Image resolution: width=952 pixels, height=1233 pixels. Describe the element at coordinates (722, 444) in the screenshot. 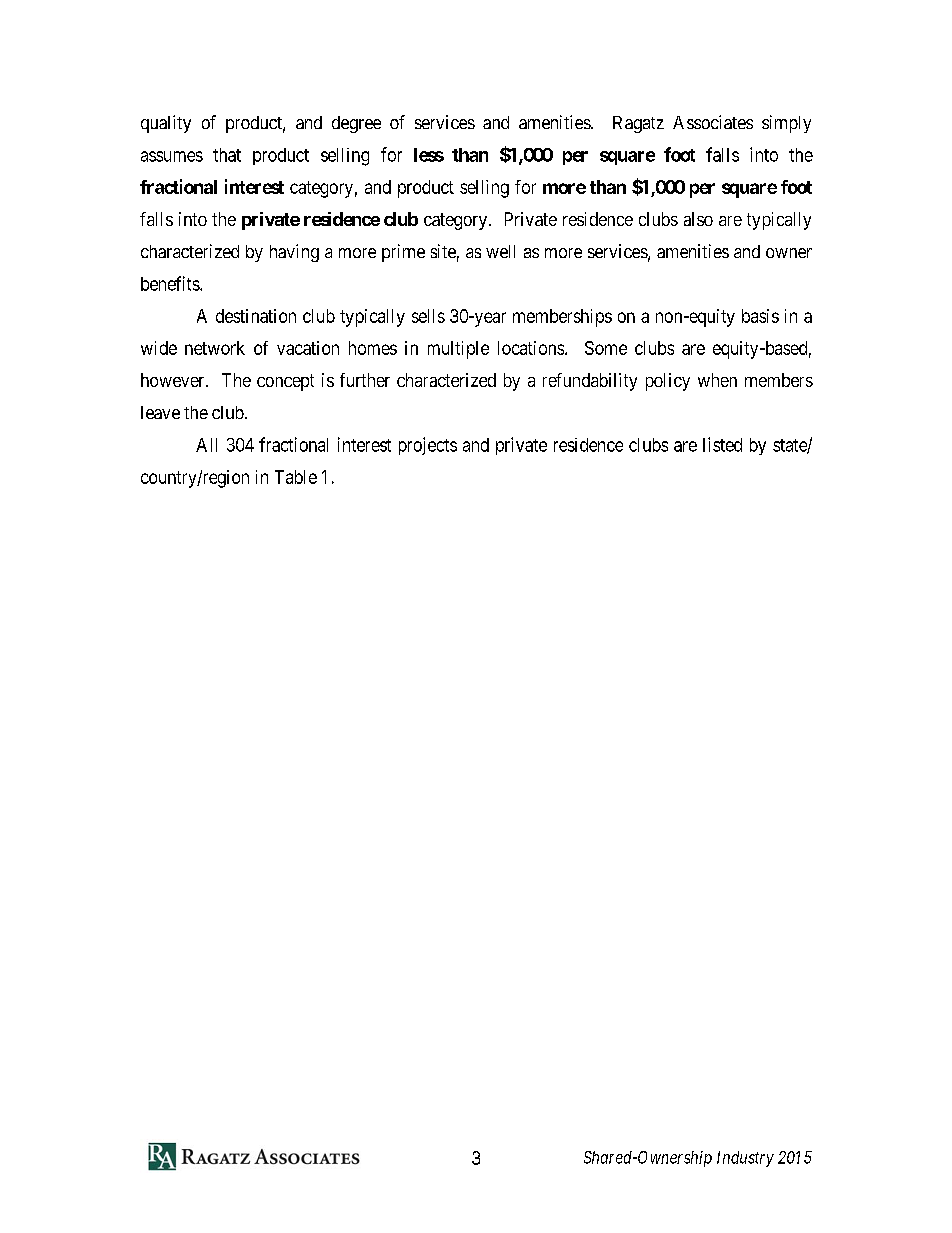

I see `listed` at that location.
